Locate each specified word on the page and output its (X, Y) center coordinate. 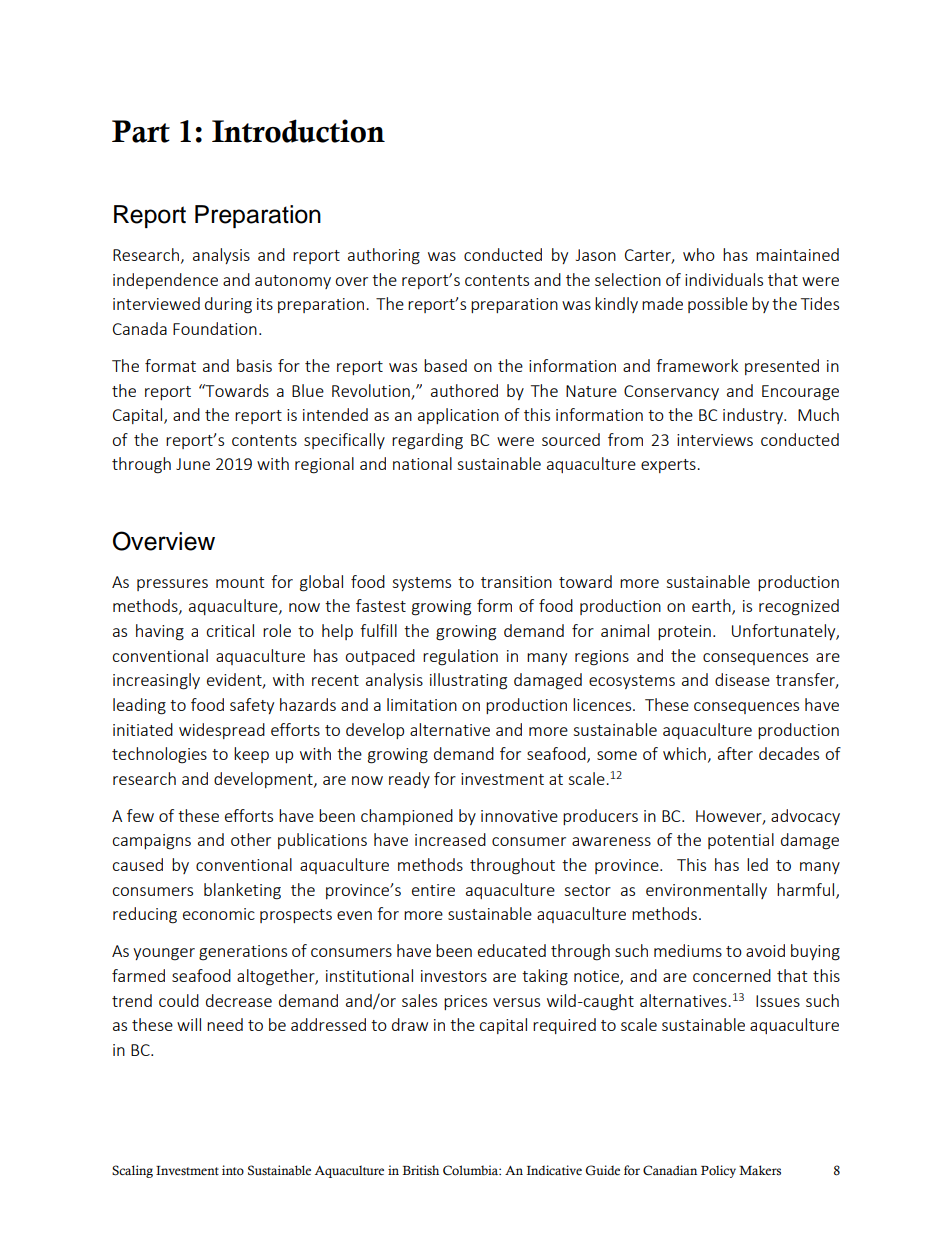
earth (712, 607)
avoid (765, 950)
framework (697, 365)
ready (409, 780)
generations (243, 953)
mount (240, 582)
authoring (384, 256)
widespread (222, 731)
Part (141, 131)
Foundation (215, 328)
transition (516, 582)
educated (512, 950)
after (735, 753)
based (445, 365)
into (233, 1170)
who (699, 254)
